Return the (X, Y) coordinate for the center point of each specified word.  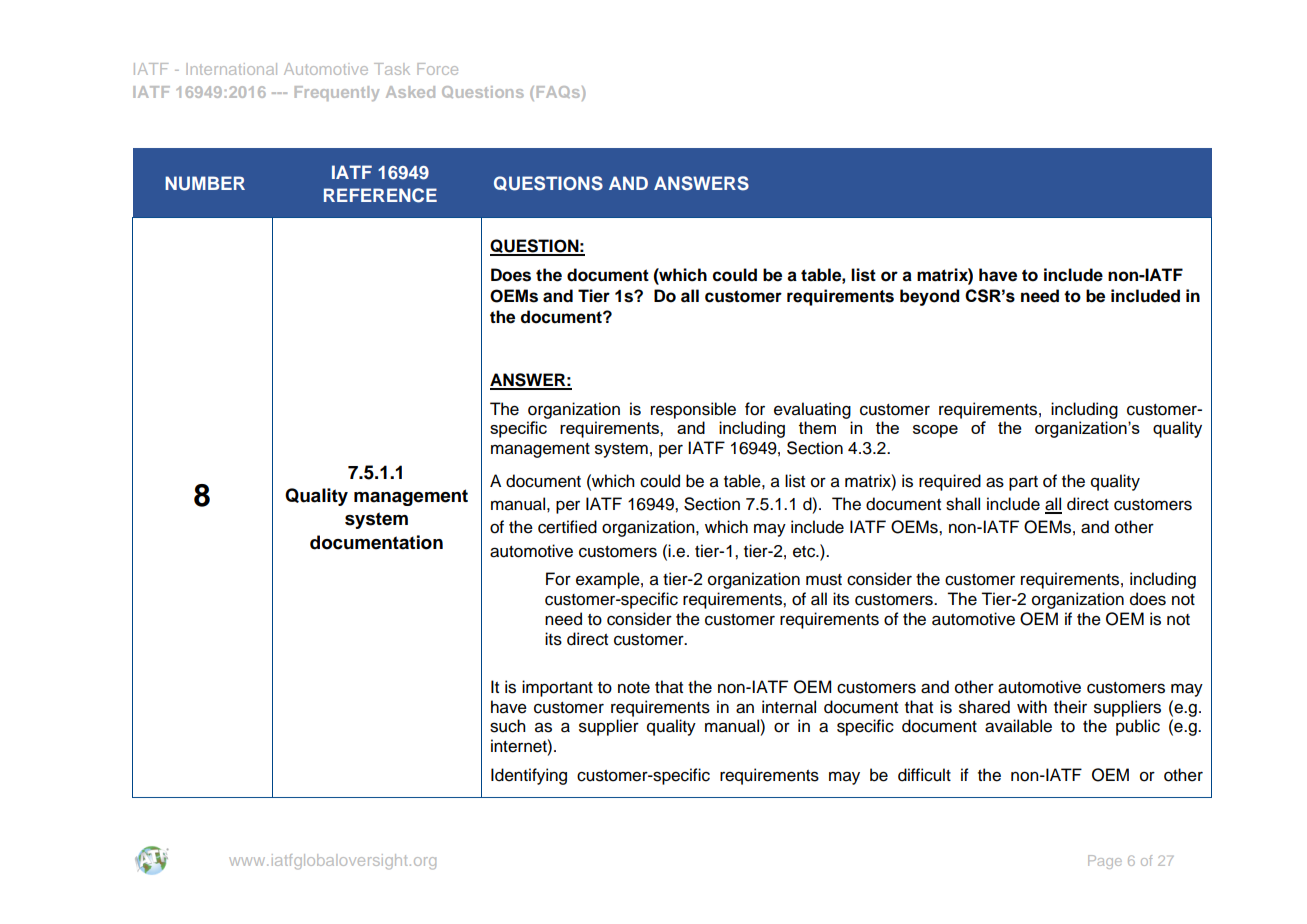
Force (437, 69)
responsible (693, 410)
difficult (924, 775)
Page (1105, 862)
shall (963, 504)
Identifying (529, 776)
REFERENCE (380, 195)
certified (567, 527)
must (824, 580)
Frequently (337, 93)
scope (935, 431)
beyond (929, 297)
